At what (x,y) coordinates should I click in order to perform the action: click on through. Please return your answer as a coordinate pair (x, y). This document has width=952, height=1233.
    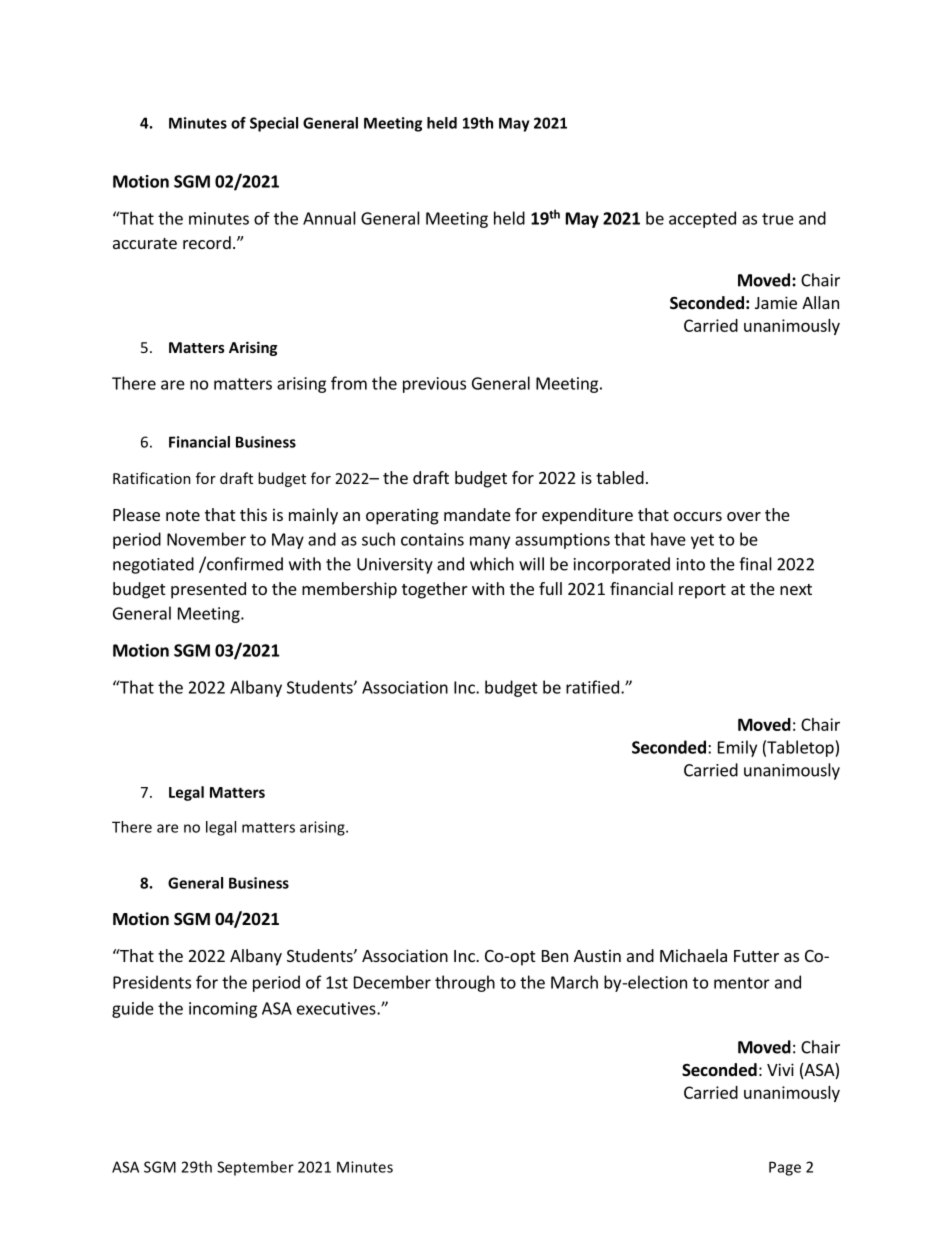
    Looking at the image, I should click on (465, 983).
